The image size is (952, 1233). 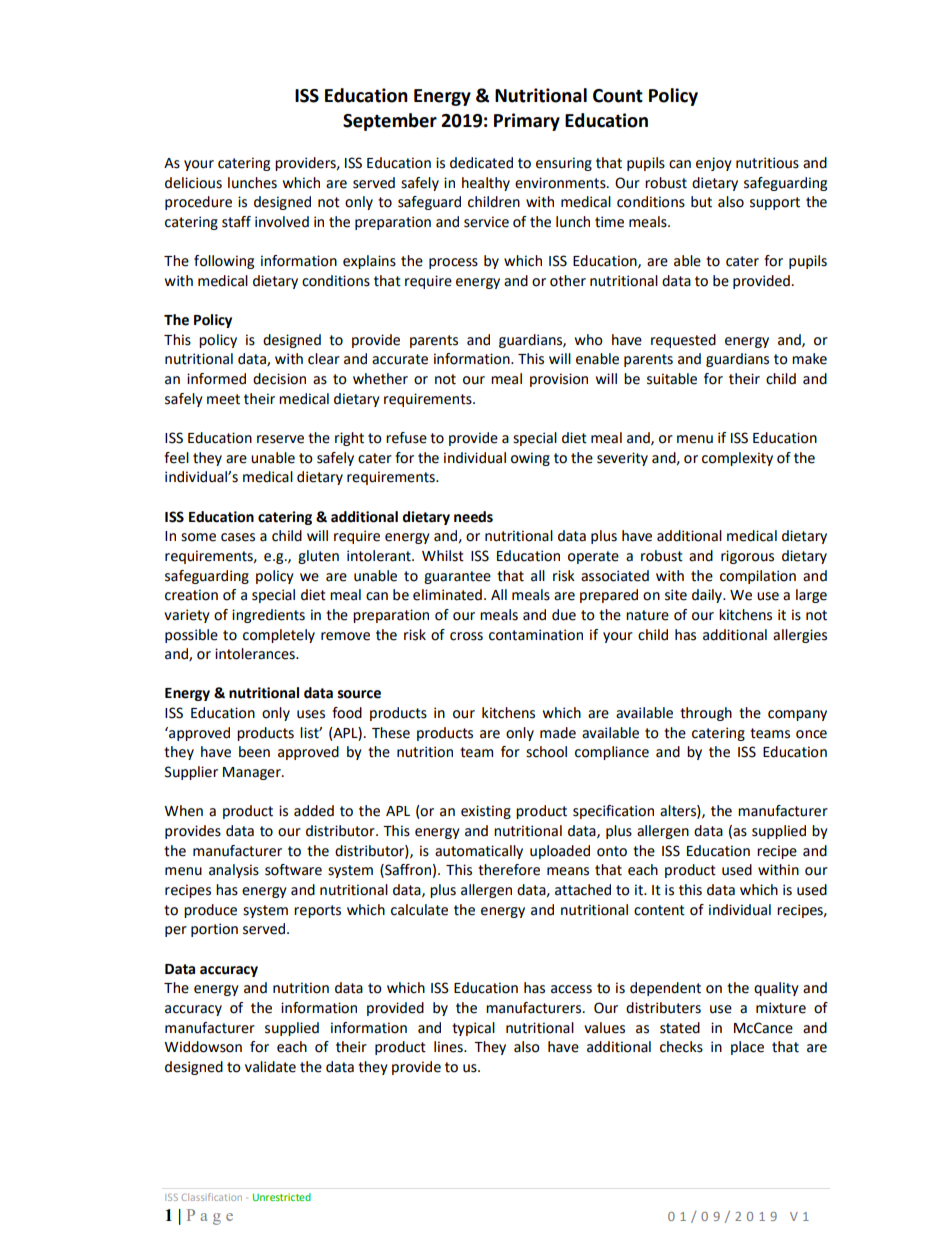 I want to click on daily, so click(x=708, y=596).
